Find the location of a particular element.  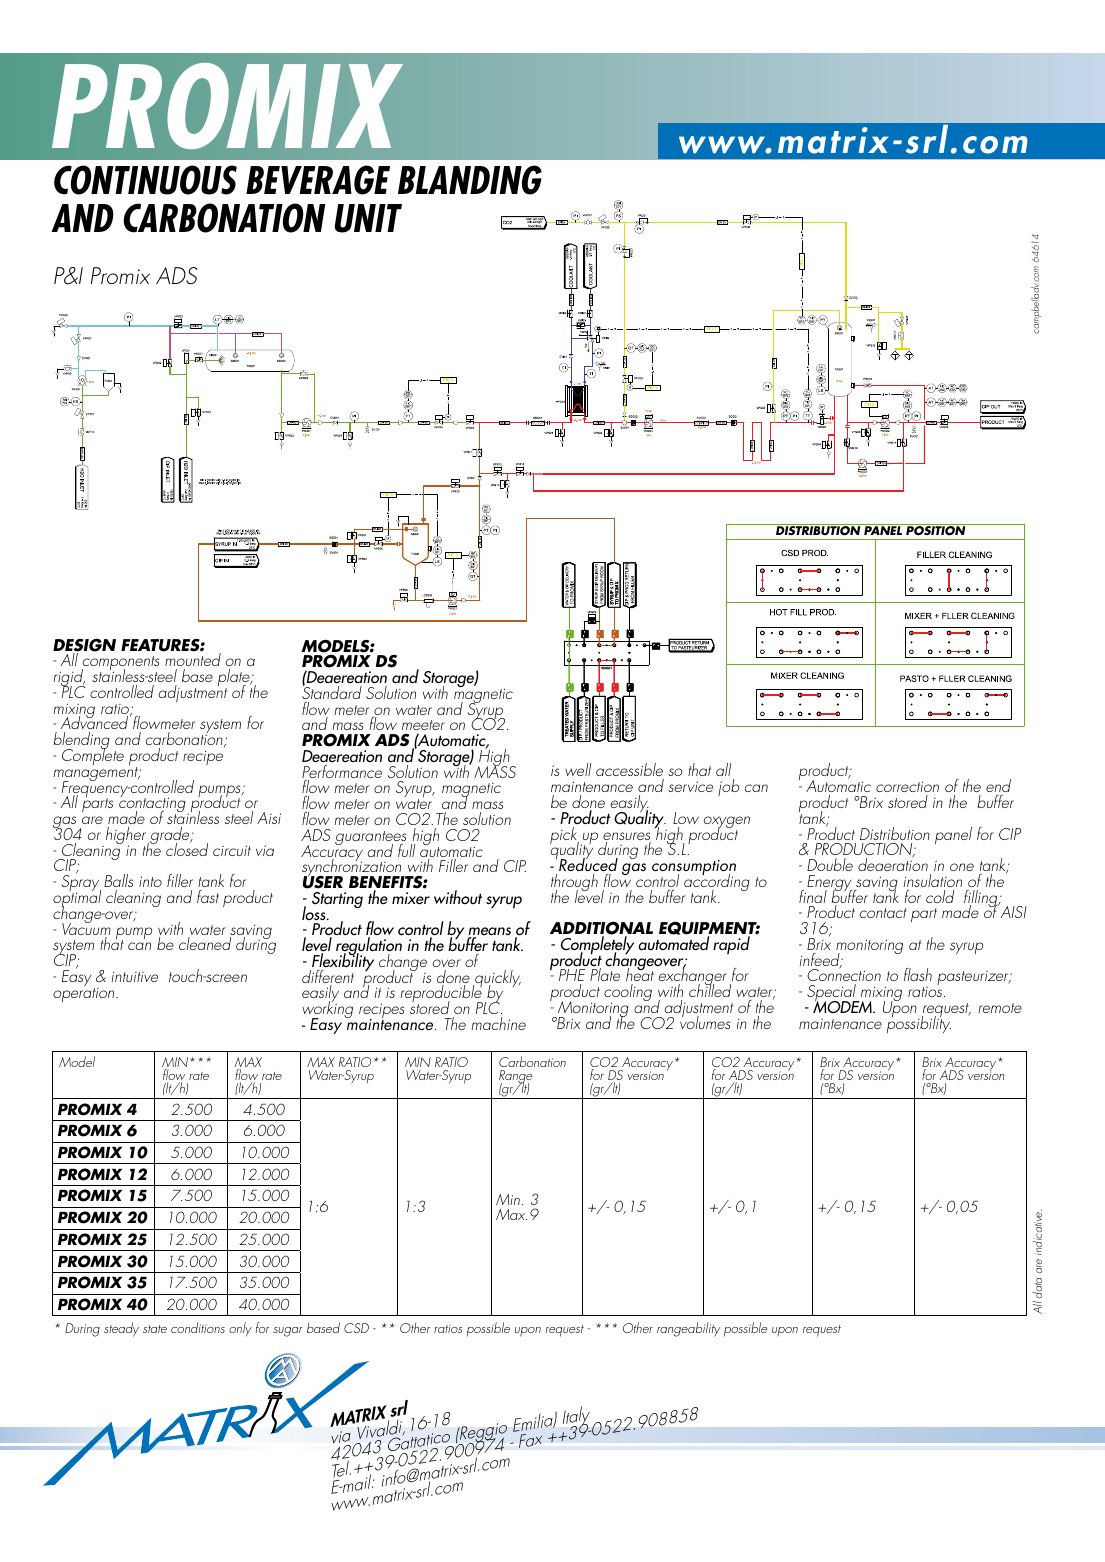

Double is located at coordinates (830, 864).
